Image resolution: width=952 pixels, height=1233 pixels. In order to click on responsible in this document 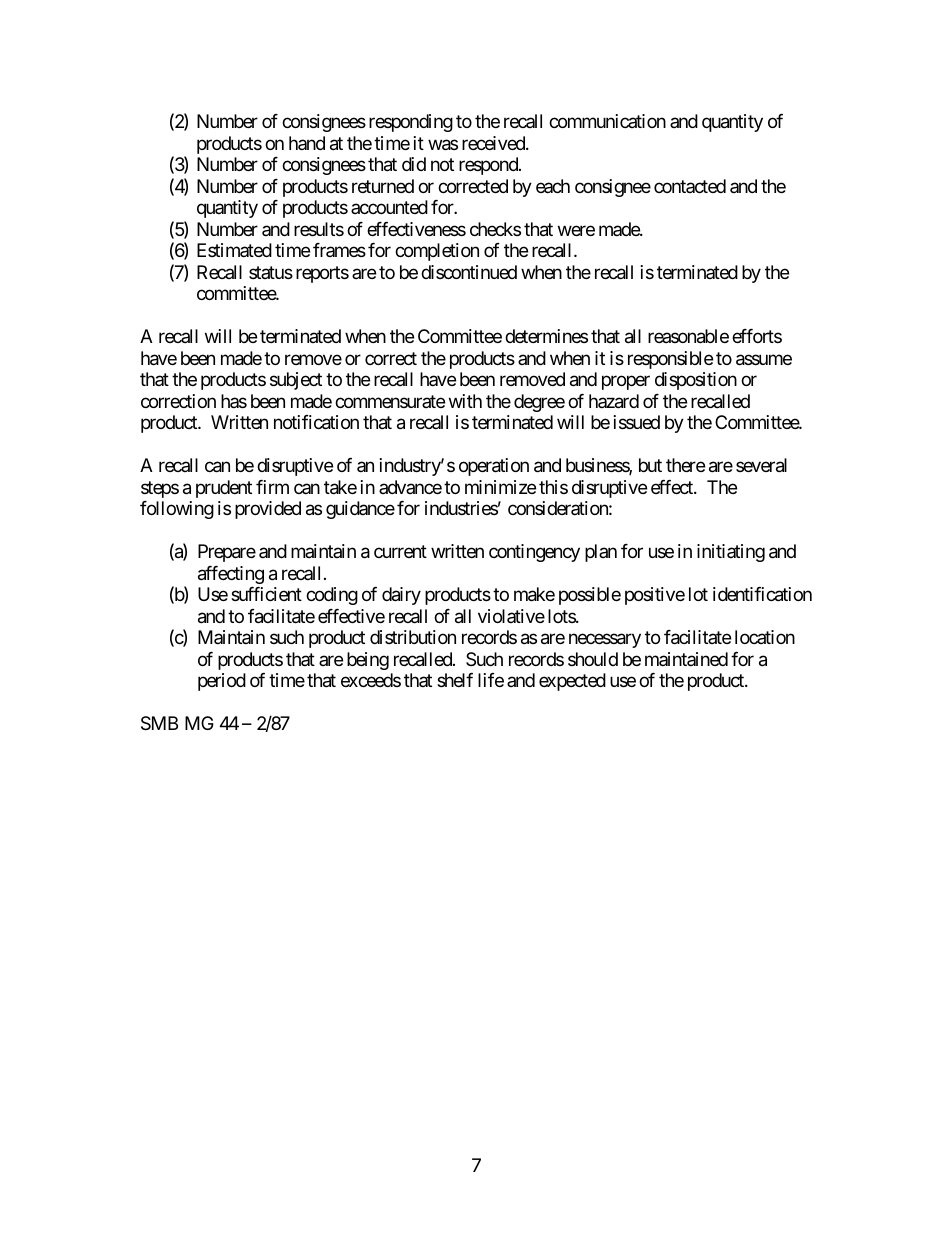, I will do `click(670, 360)`.
